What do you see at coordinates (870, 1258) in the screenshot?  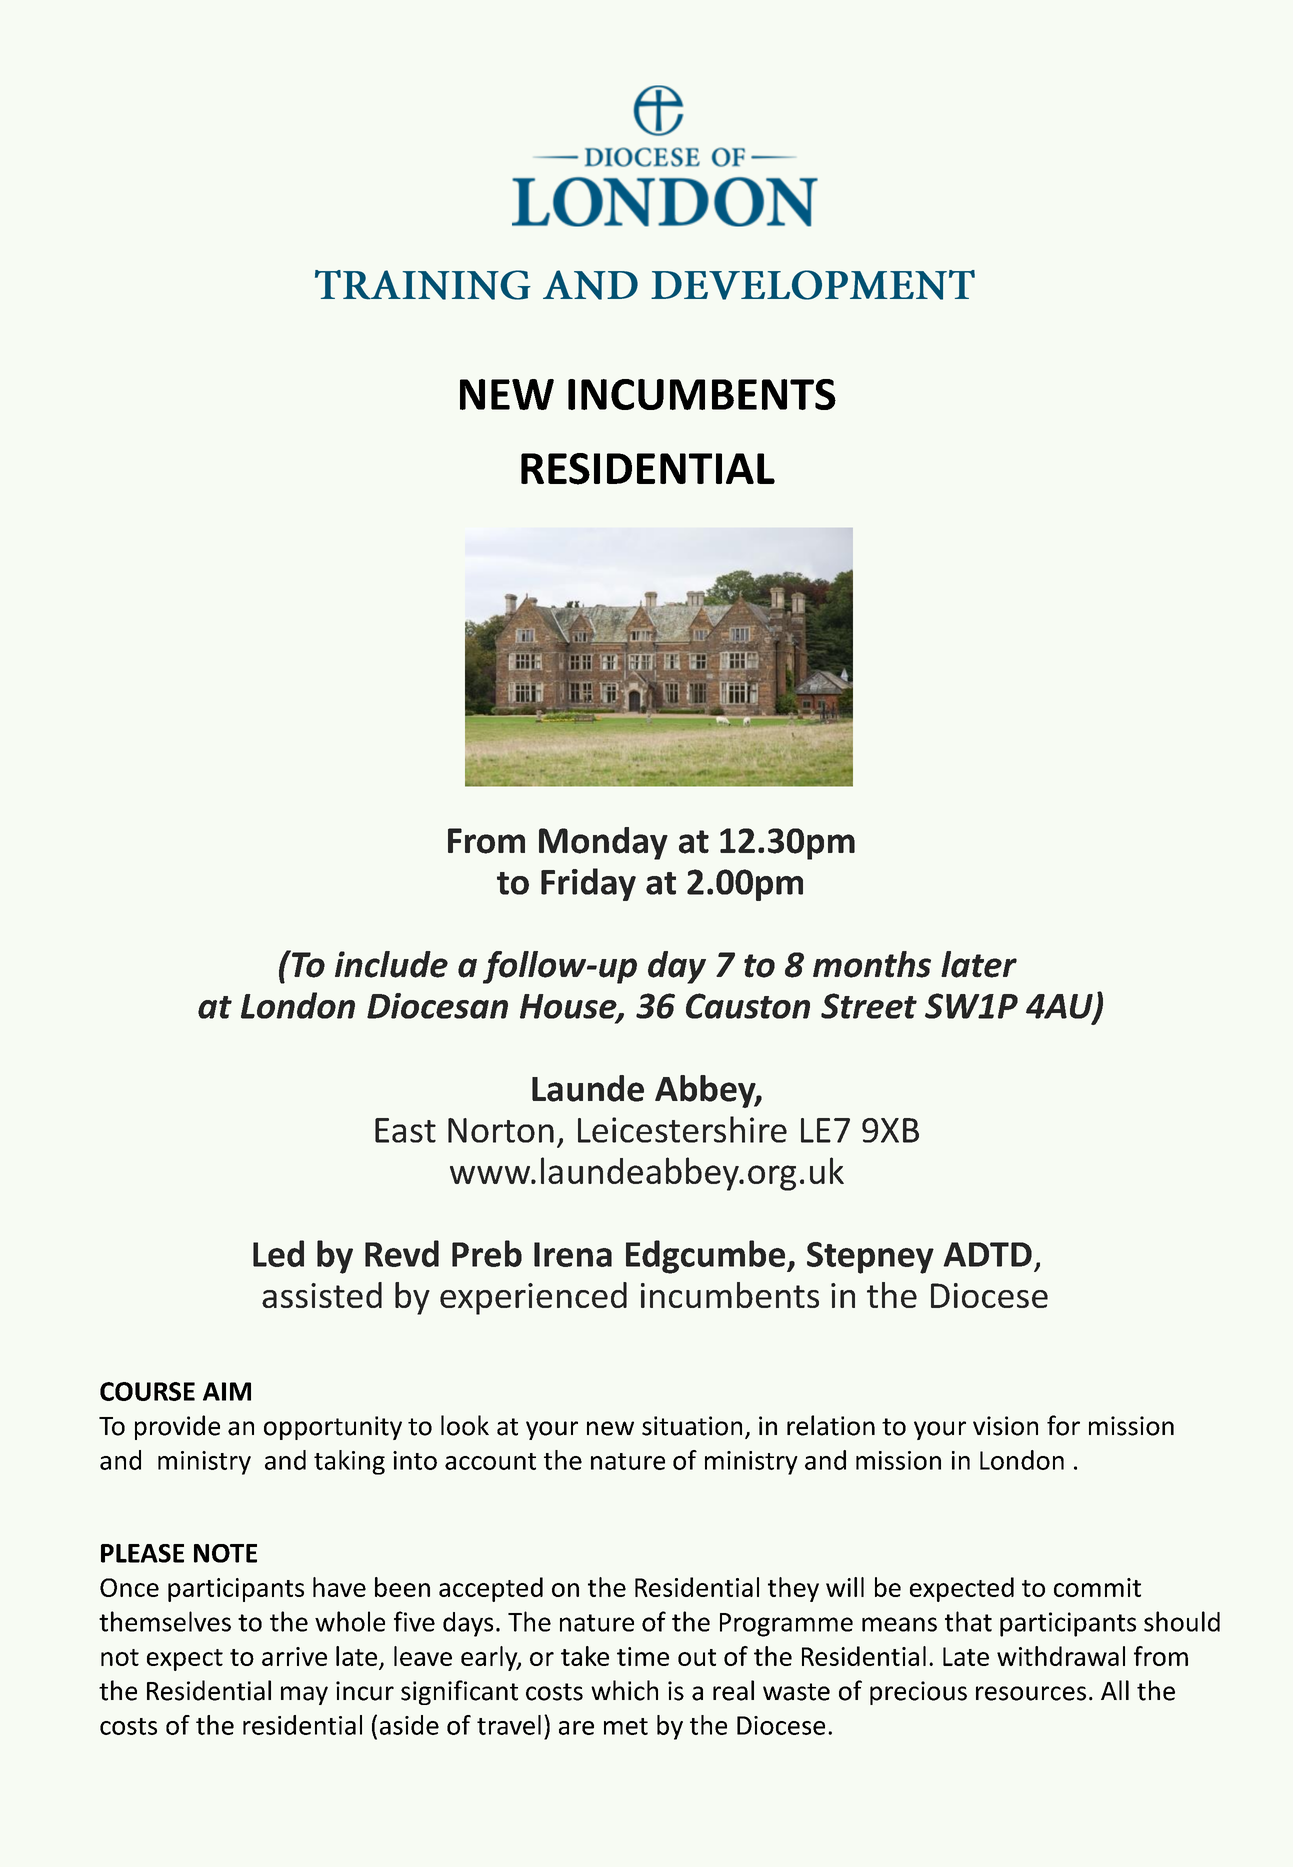 I see `Stepney` at bounding box center [870, 1258].
